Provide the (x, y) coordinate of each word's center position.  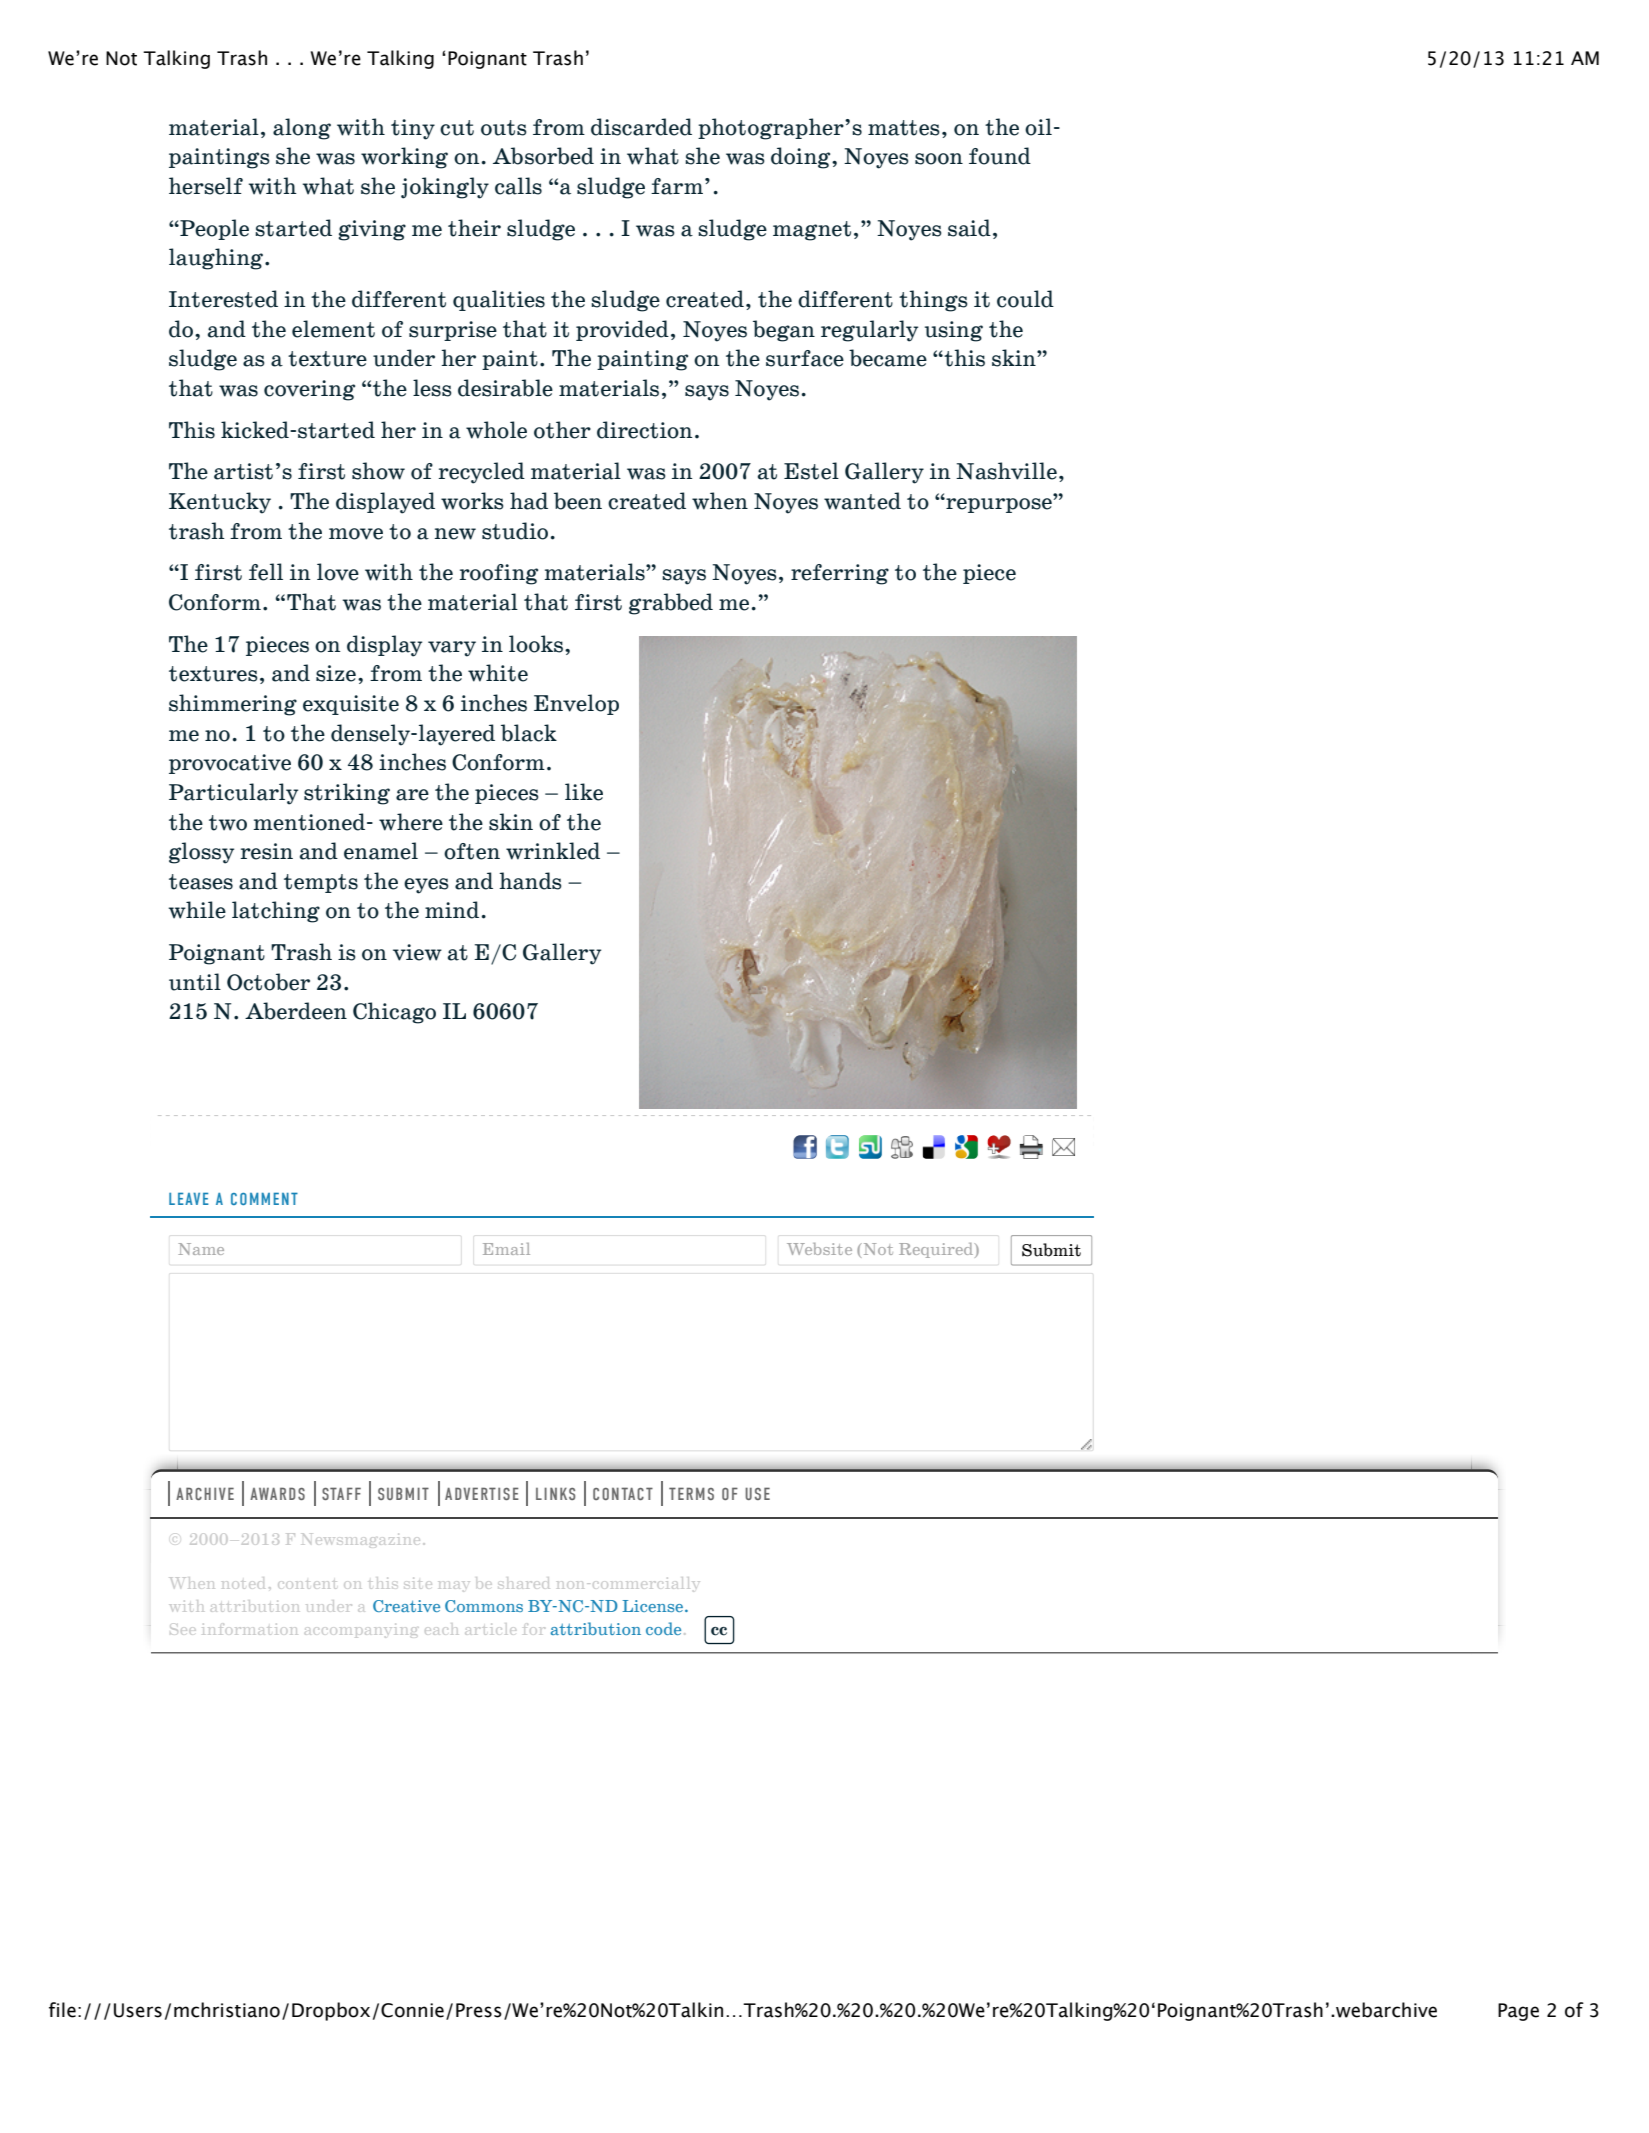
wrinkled (553, 851)
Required (937, 1250)
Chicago (394, 1013)
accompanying (361, 1631)
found (1000, 156)
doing (802, 158)
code (663, 1628)
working (404, 158)
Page (1518, 2012)
